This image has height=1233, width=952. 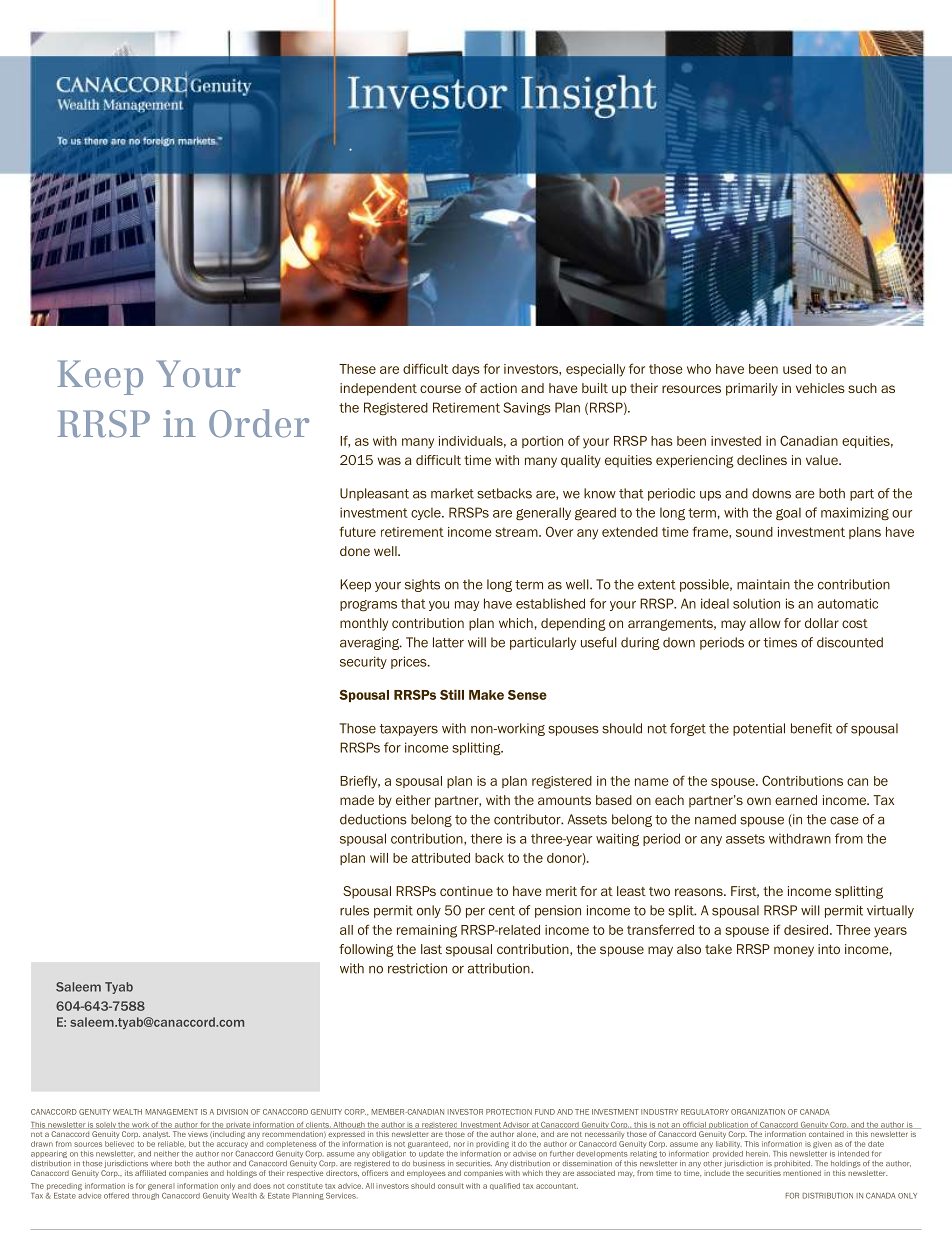 What do you see at coordinates (150, 1173) in the image?
I see `affiliated` at bounding box center [150, 1173].
